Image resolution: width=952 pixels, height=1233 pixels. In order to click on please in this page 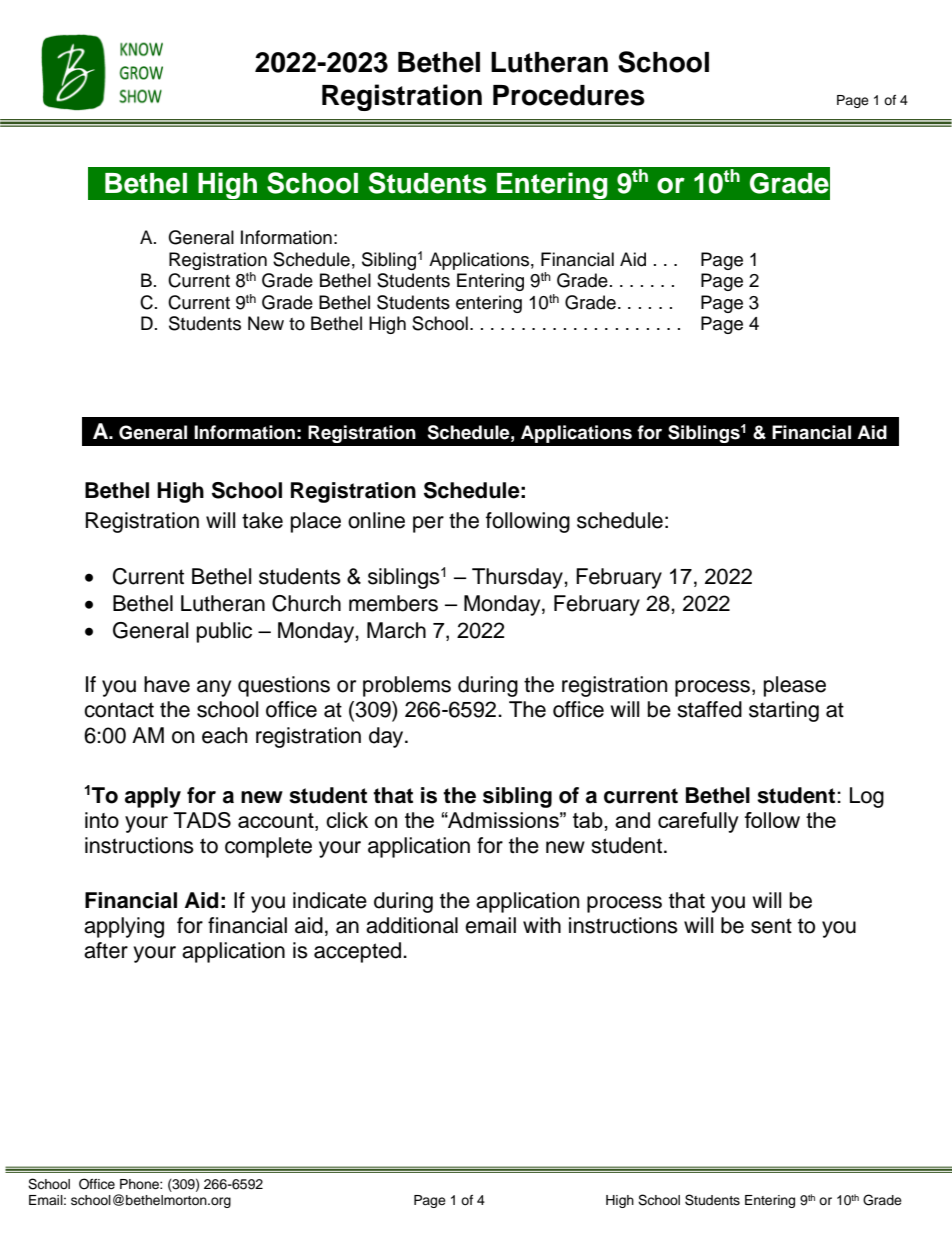, I will do `click(795, 686)`.
